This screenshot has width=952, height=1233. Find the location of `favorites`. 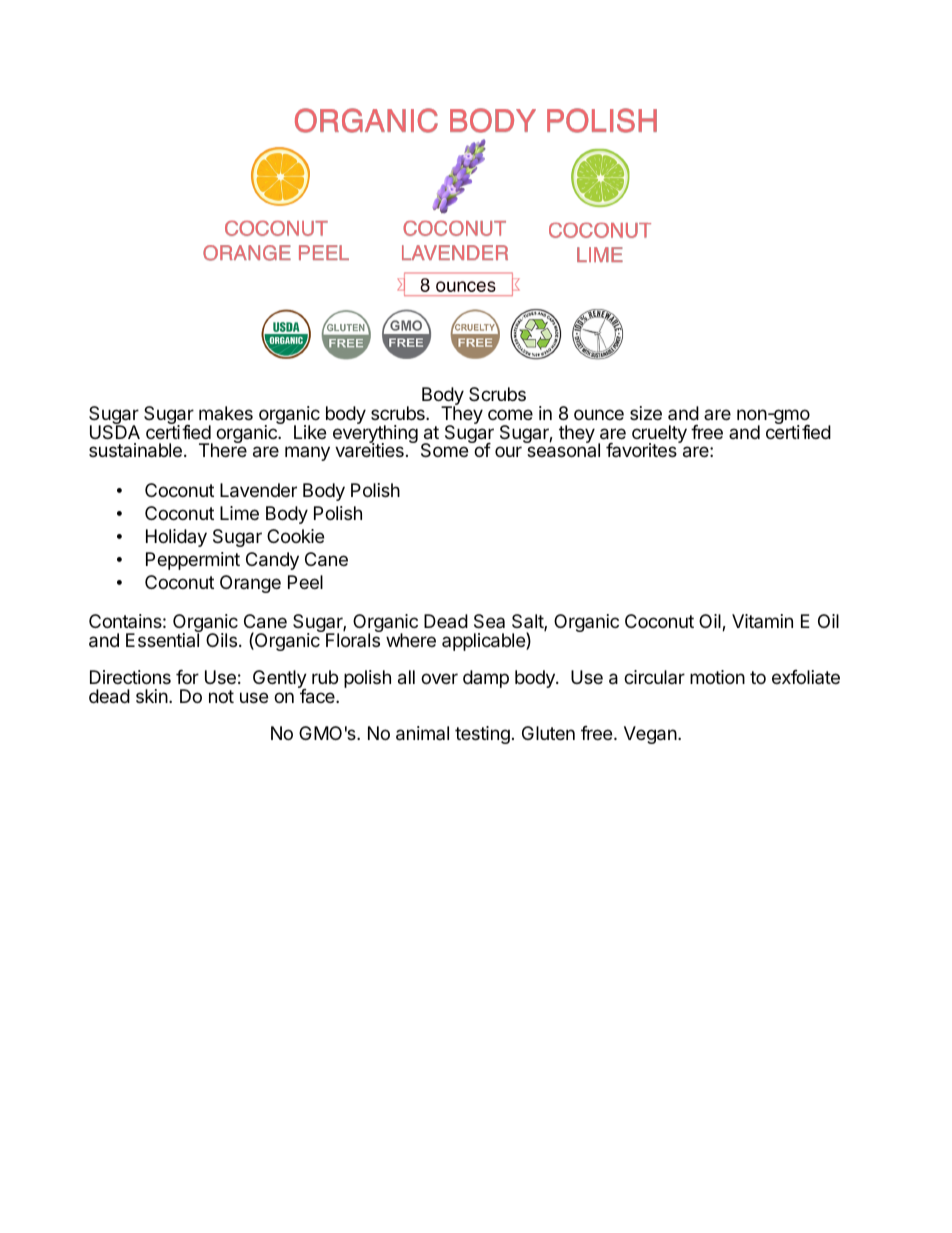

favorites is located at coordinates (642, 449).
